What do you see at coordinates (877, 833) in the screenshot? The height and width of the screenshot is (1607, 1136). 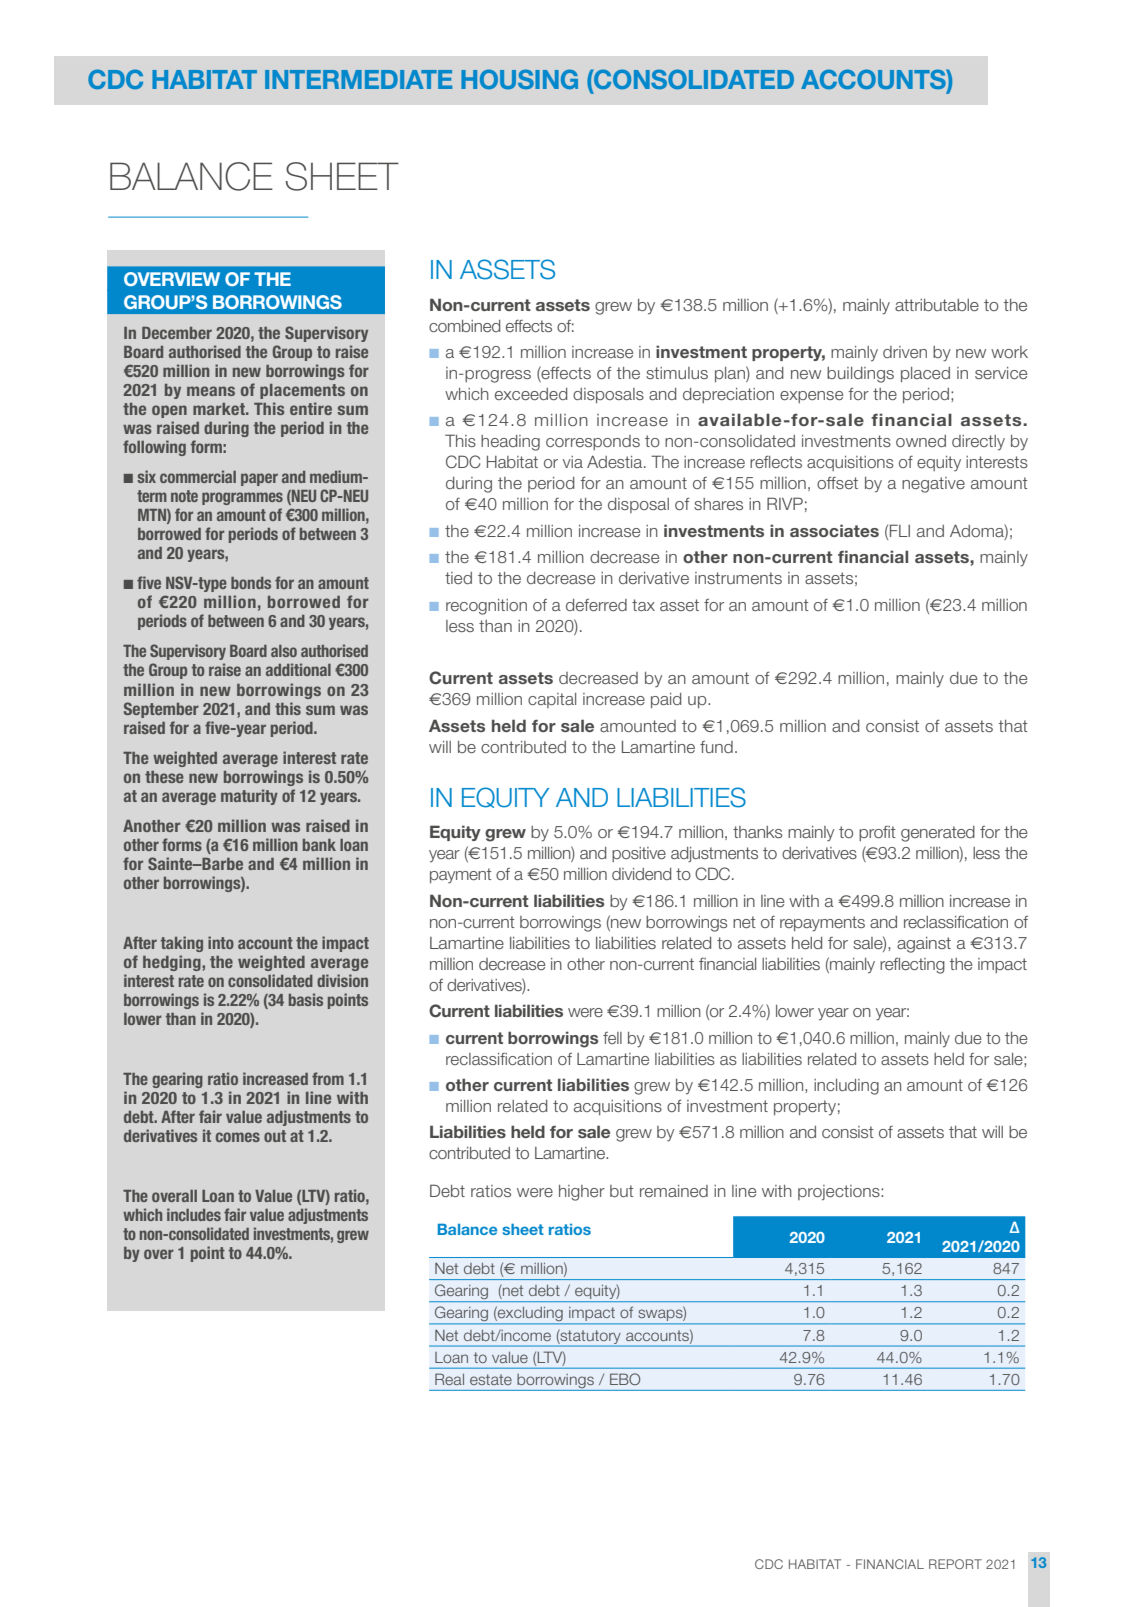 I see `profit` at bounding box center [877, 833].
